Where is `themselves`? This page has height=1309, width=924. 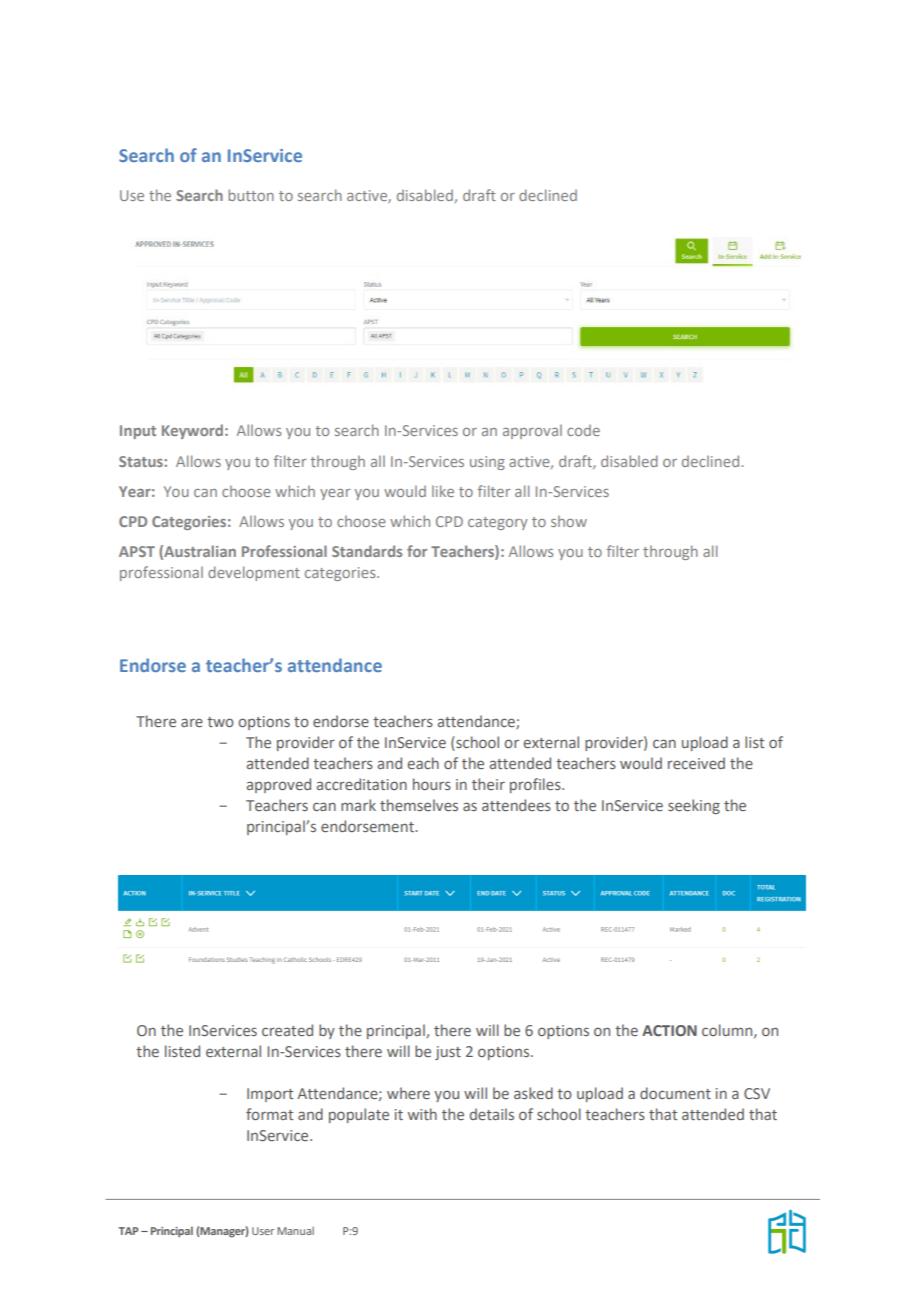 themselves is located at coordinates (419, 805).
